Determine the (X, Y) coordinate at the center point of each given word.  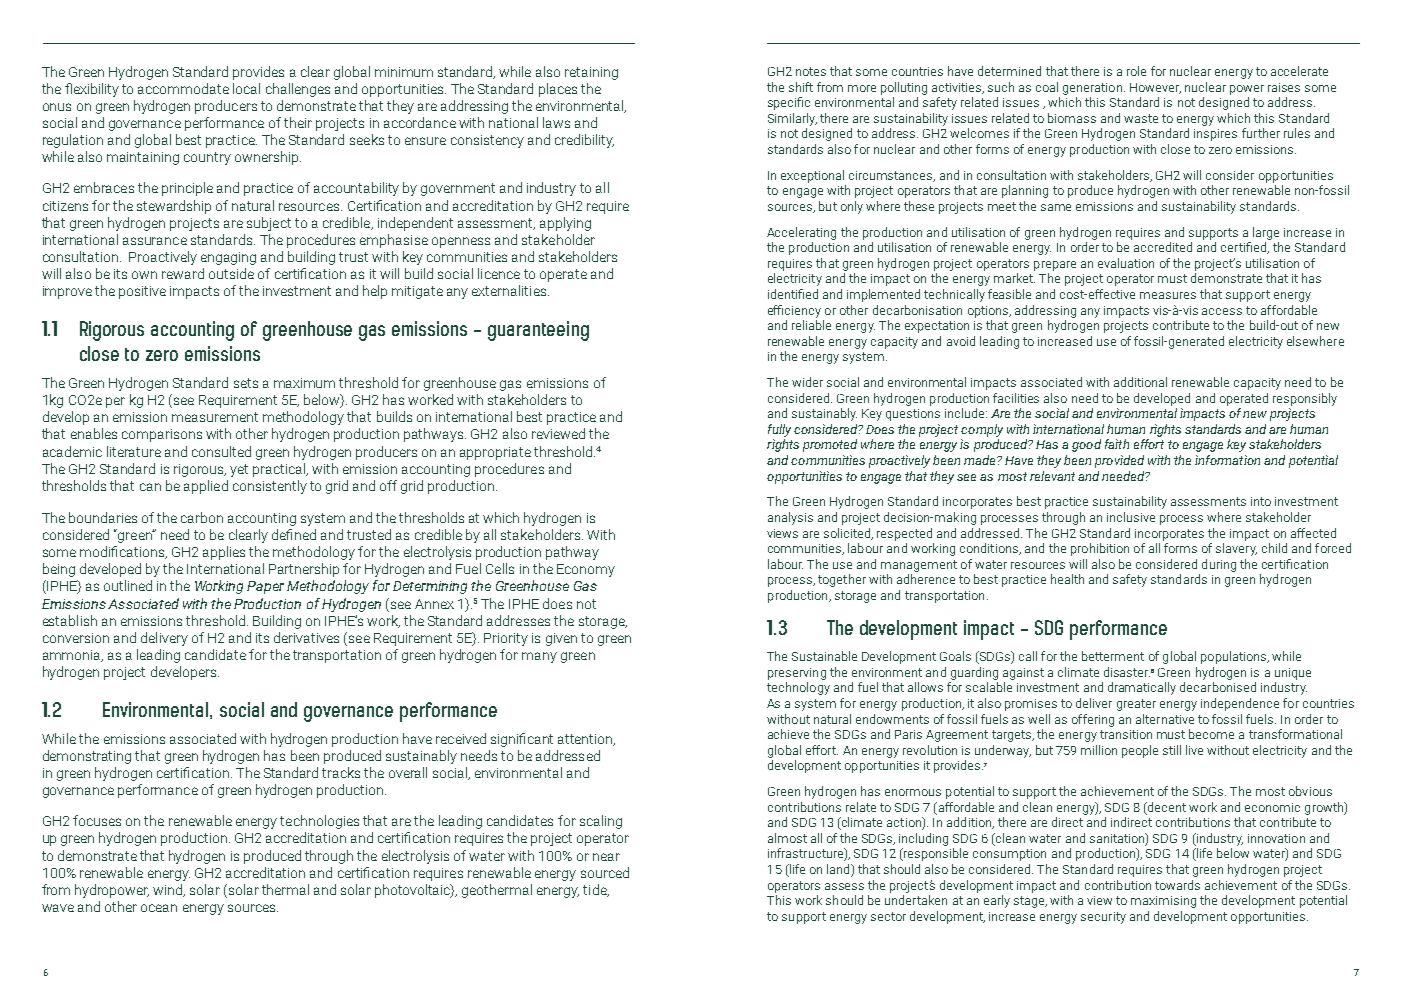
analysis (790, 518)
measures (1168, 295)
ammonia (73, 656)
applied (206, 487)
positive (142, 292)
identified (793, 294)
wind (169, 890)
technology (798, 688)
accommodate (183, 88)
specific (789, 103)
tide (596, 890)
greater (1136, 705)
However (1155, 88)
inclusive (1131, 517)
